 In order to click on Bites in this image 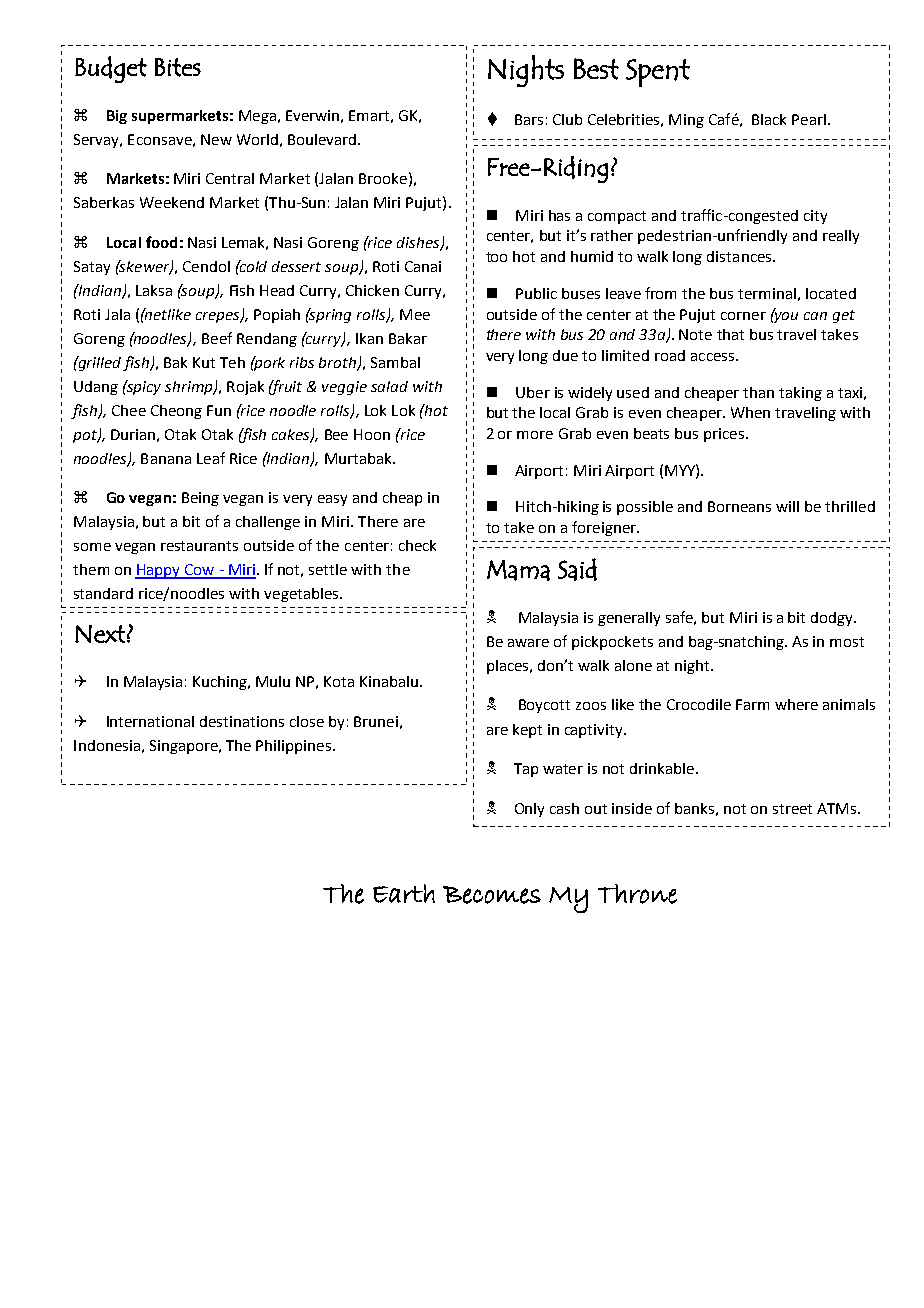, I will do `click(178, 67)`.
